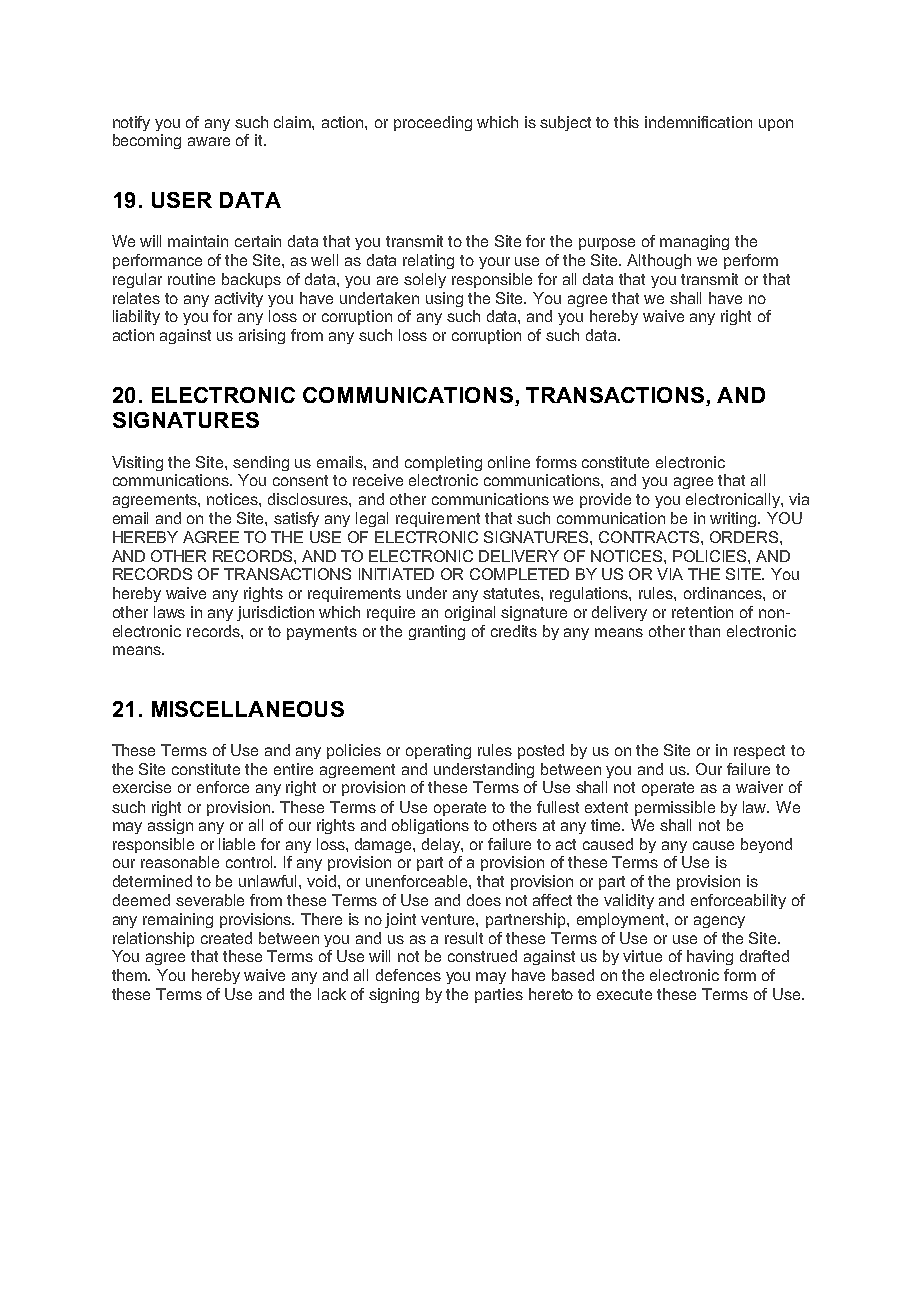 The height and width of the screenshot is (1308, 924). What do you see at coordinates (209, 141) in the screenshot?
I see `aware` at bounding box center [209, 141].
